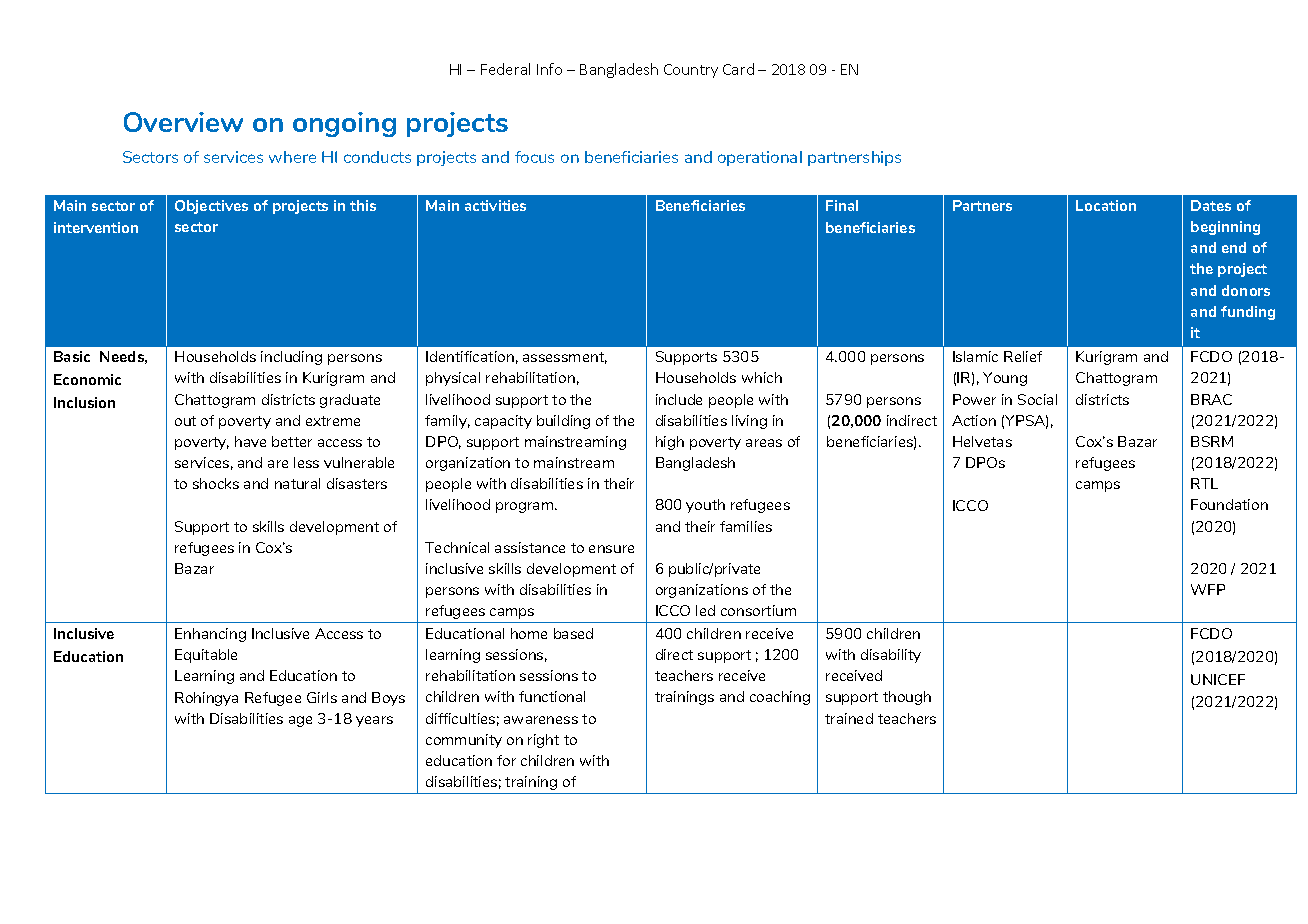 The image size is (1308, 924). What do you see at coordinates (738, 69) in the screenshot?
I see `Card` at bounding box center [738, 69].
